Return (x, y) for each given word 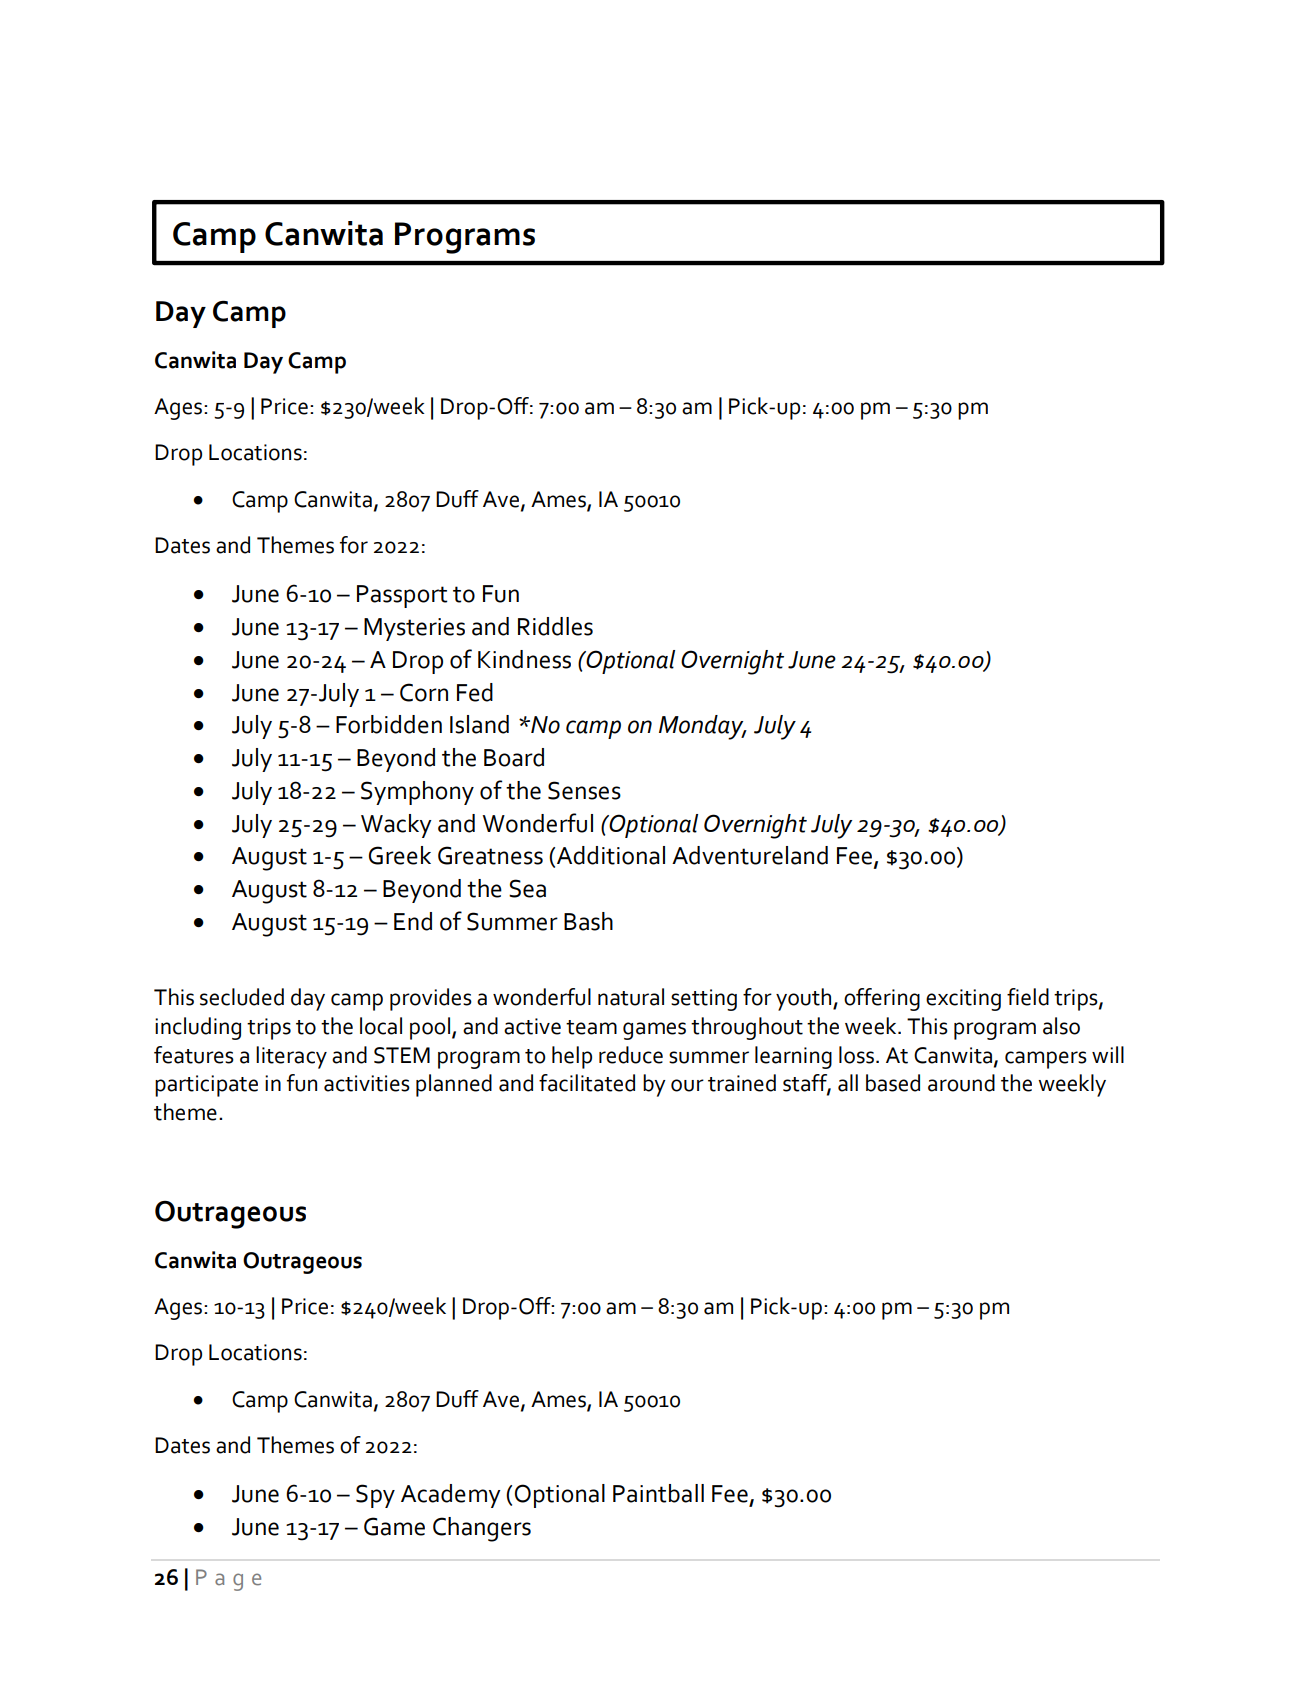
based (893, 1083)
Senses (584, 790)
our (687, 1085)
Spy (375, 1496)
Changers (482, 1529)
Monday (702, 727)
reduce (631, 1055)
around (961, 1083)
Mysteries (414, 629)
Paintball (658, 1493)
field (1028, 997)
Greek (400, 855)
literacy (291, 1057)
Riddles (555, 626)
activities (367, 1083)
